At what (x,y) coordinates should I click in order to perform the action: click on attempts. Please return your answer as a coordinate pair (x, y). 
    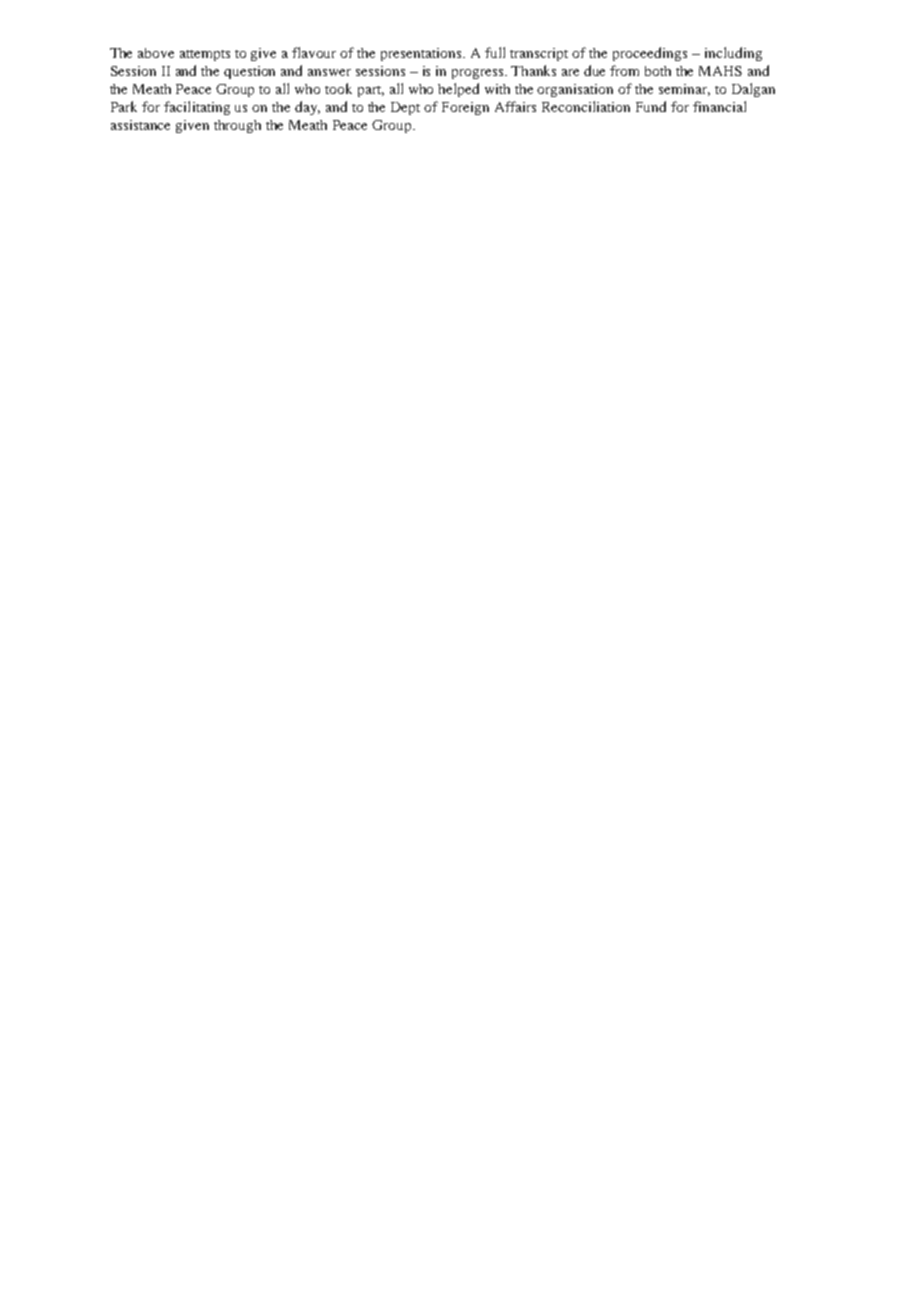
    Looking at the image, I should click on (205, 55).
